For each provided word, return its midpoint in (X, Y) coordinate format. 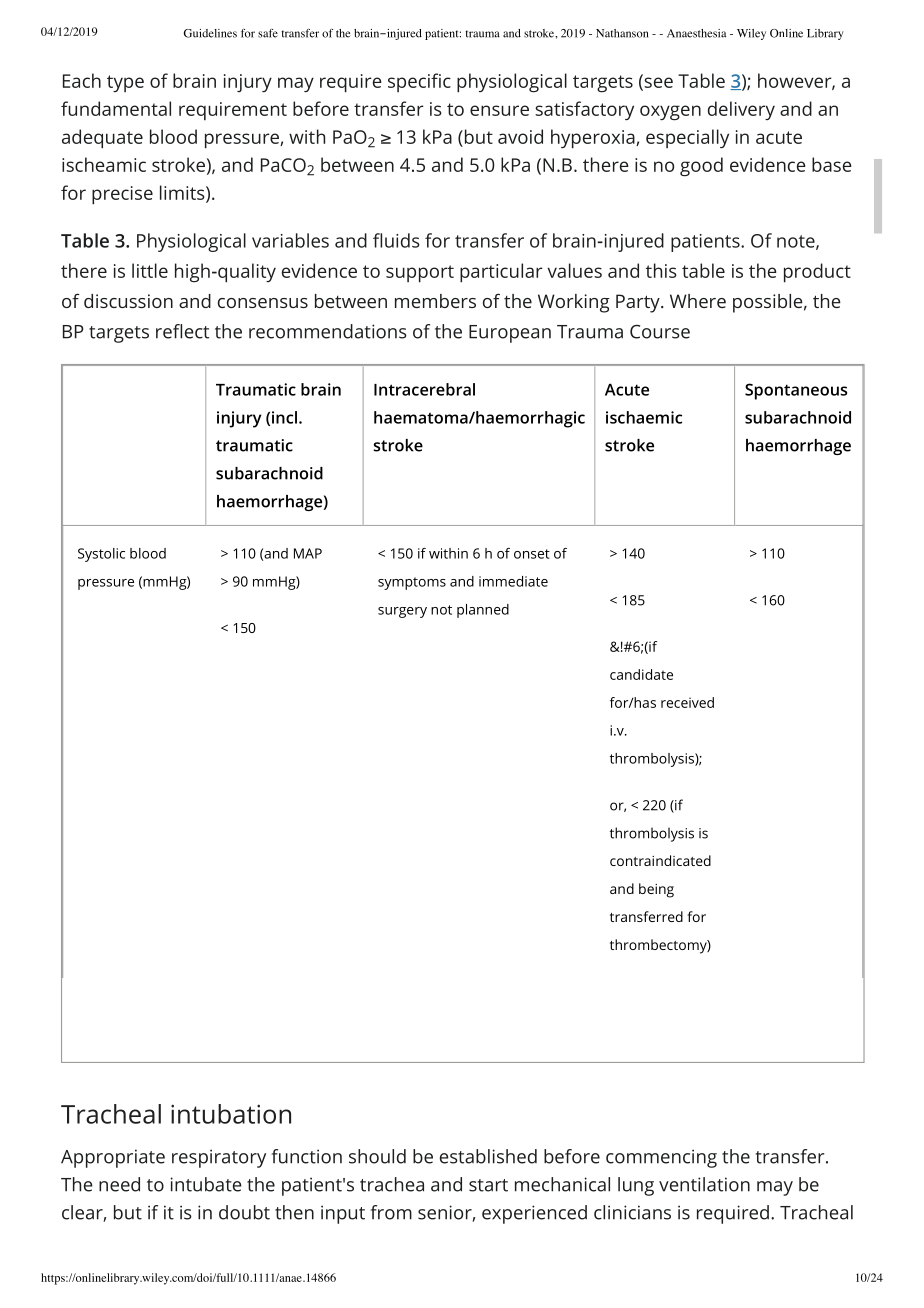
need (119, 1184)
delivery (741, 110)
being (656, 890)
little (150, 270)
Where (698, 301)
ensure (499, 110)
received (687, 702)
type (125, 83)
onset (532, 554)
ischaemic (644, 417)
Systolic (101, 555)
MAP (308, 553)
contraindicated (660, 860)
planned (483, 611)
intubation (231, 1114)
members (435, 301)
